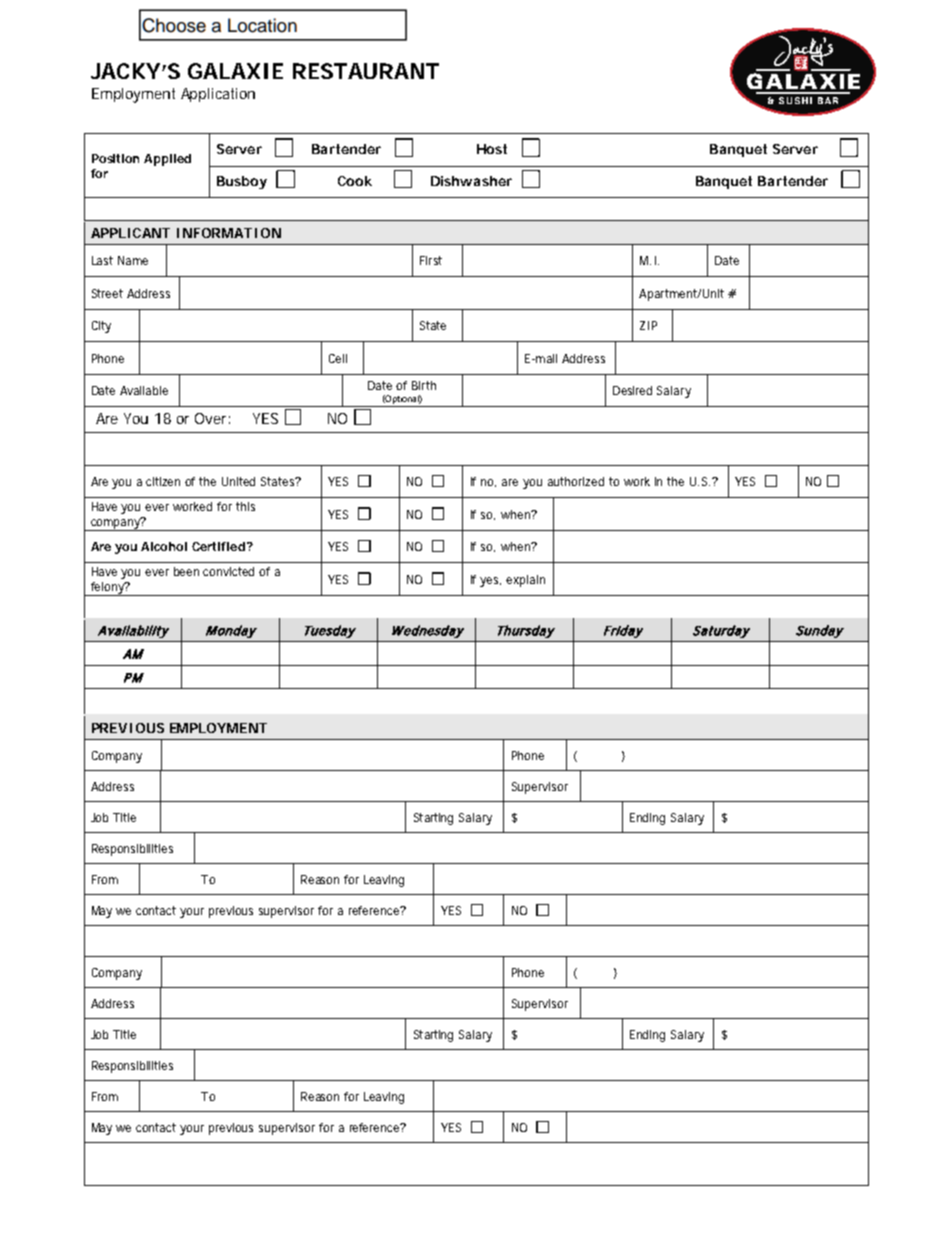  What do you see at coordinates (212, 418) in the screenshot?
I see `Over` at bounding box center [212, 418].
